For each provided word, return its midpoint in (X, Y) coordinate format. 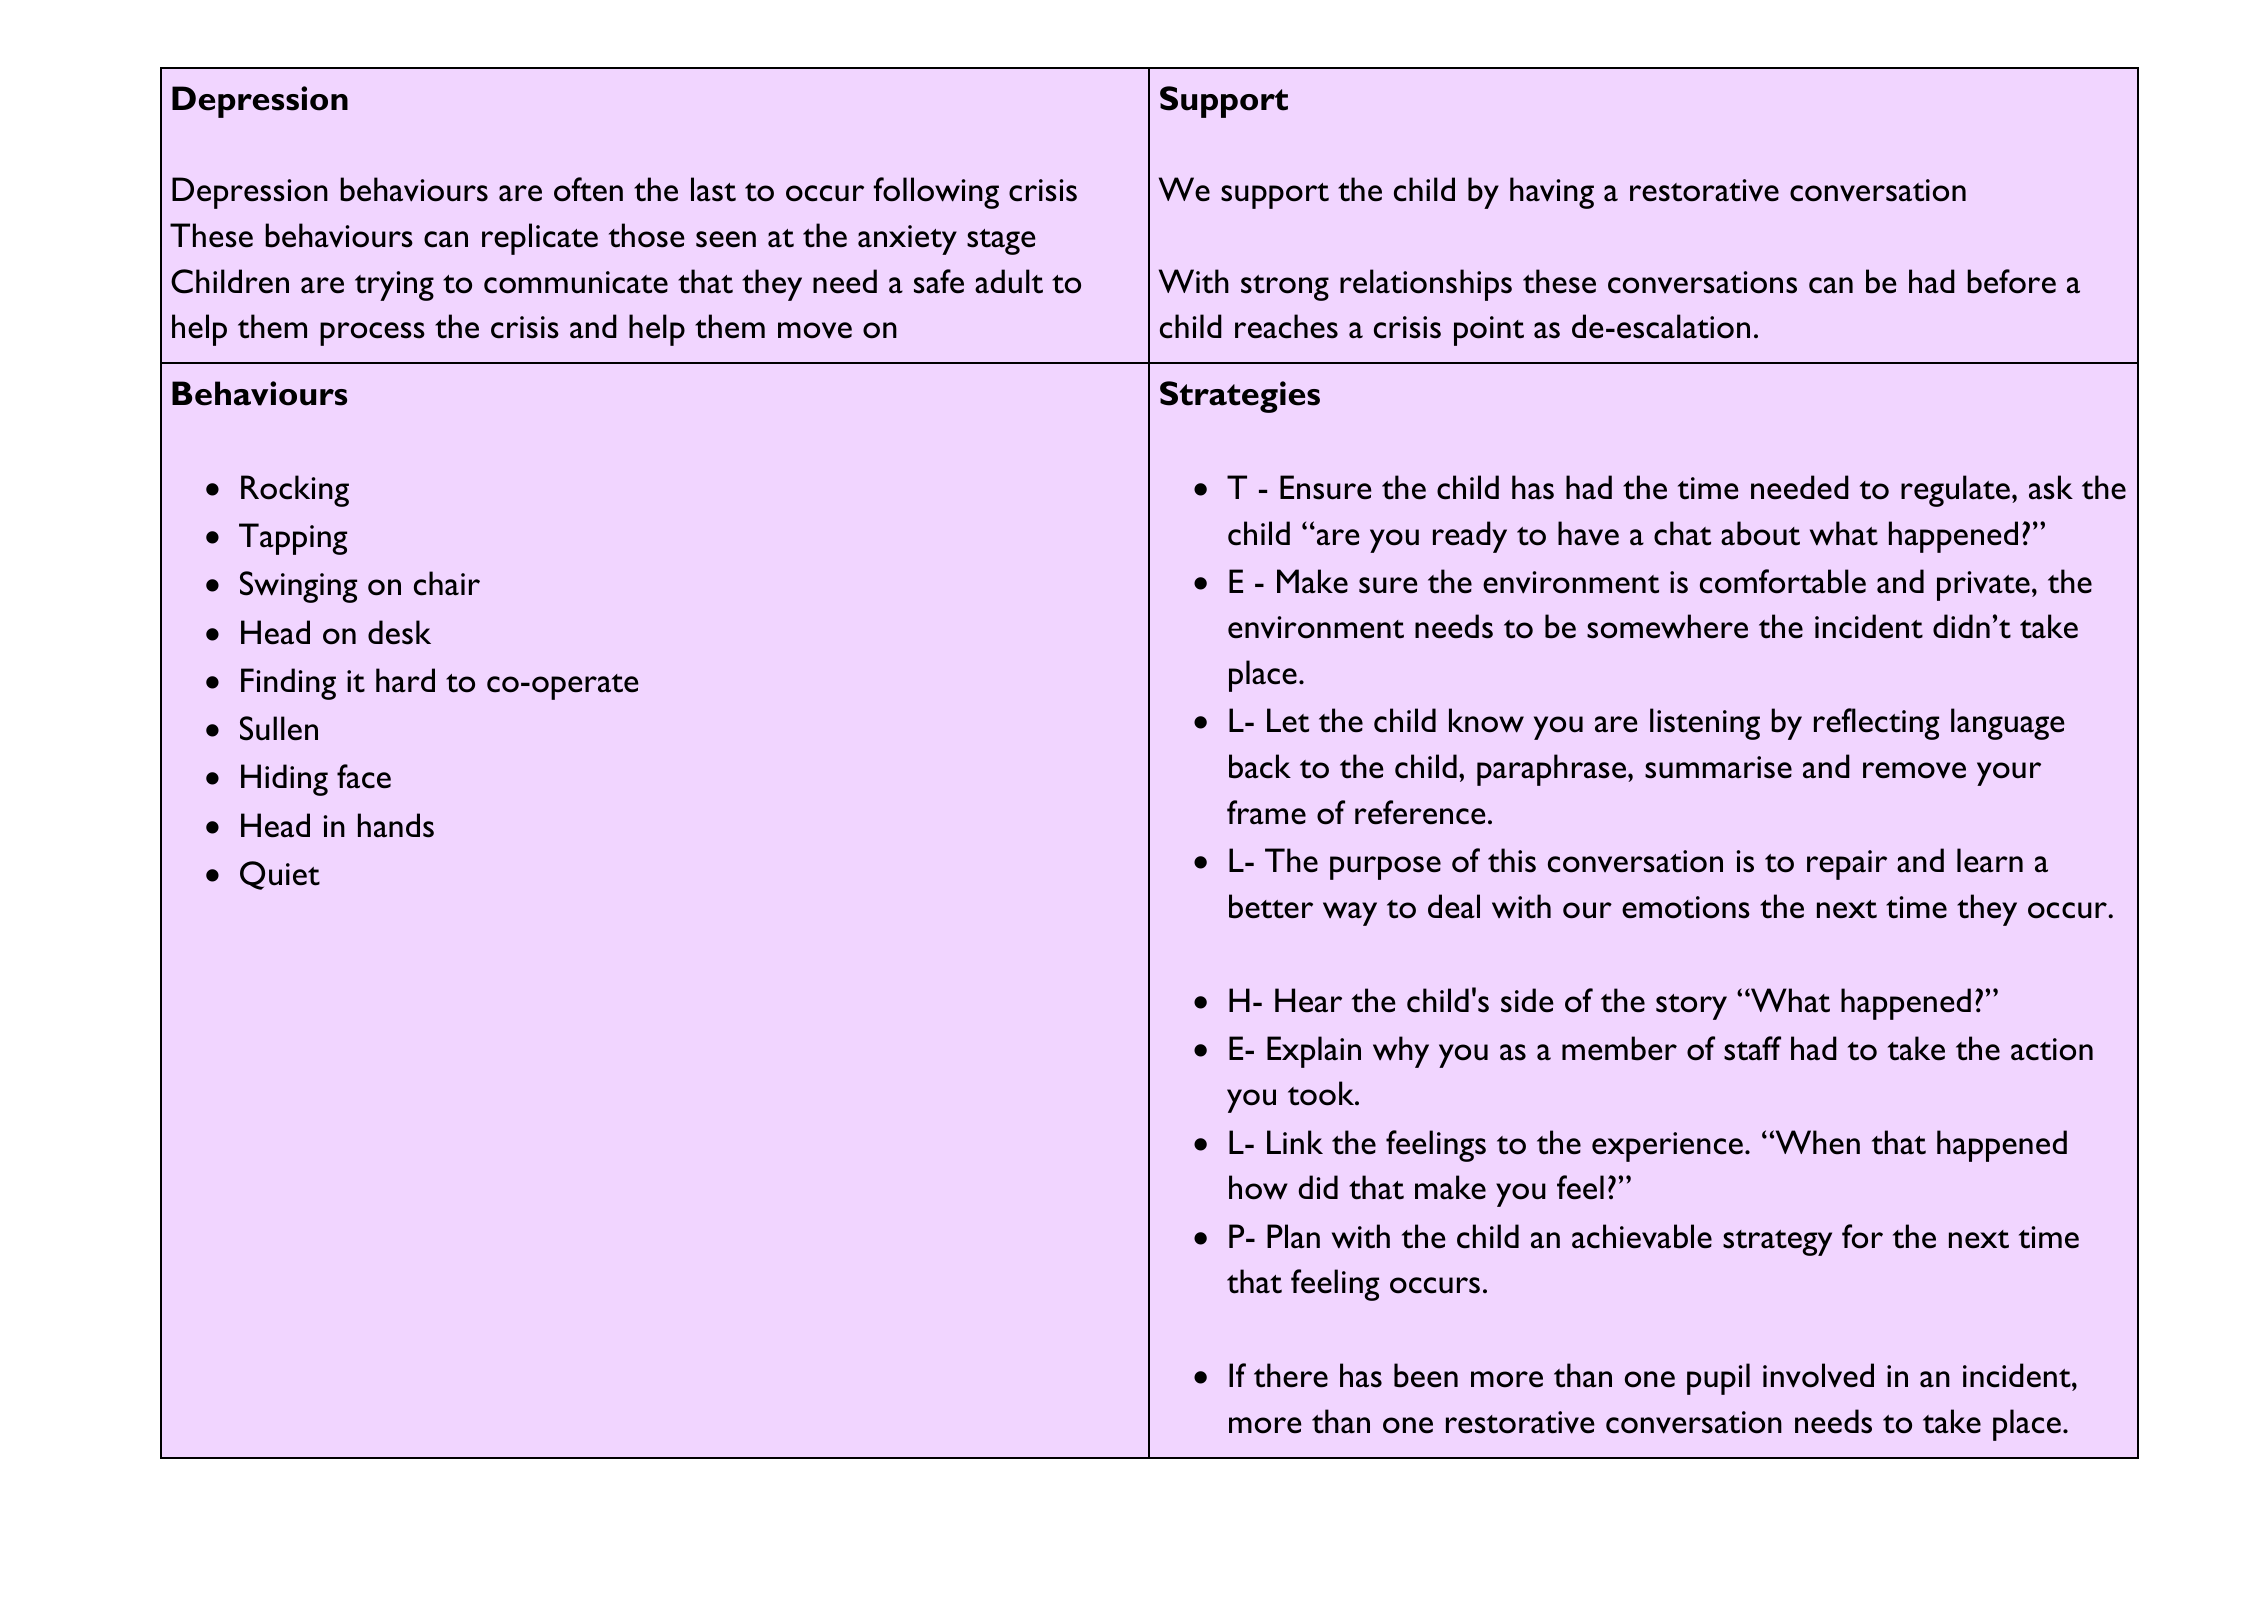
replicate (540, 239)
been (1426, 1375)
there (1291, 1375)
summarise (1718, 767)
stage (1001, 242)
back (1260, 766)
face (364, 776)
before (2011, 281)
